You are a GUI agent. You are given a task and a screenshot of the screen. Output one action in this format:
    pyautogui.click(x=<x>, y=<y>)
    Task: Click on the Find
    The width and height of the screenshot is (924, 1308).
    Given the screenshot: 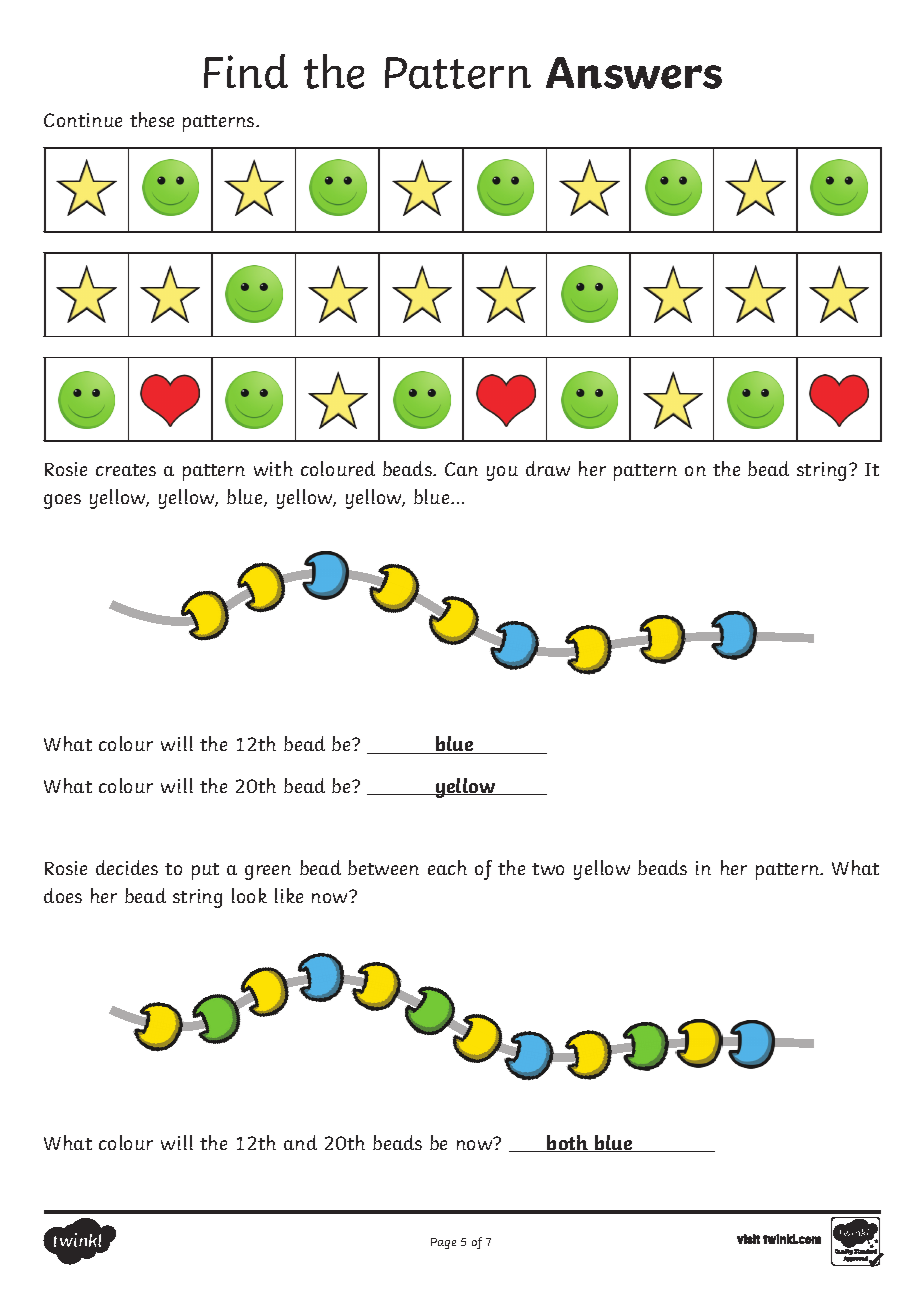 What is the action you would take?
    pyautogui.click(x=246, y=71)
